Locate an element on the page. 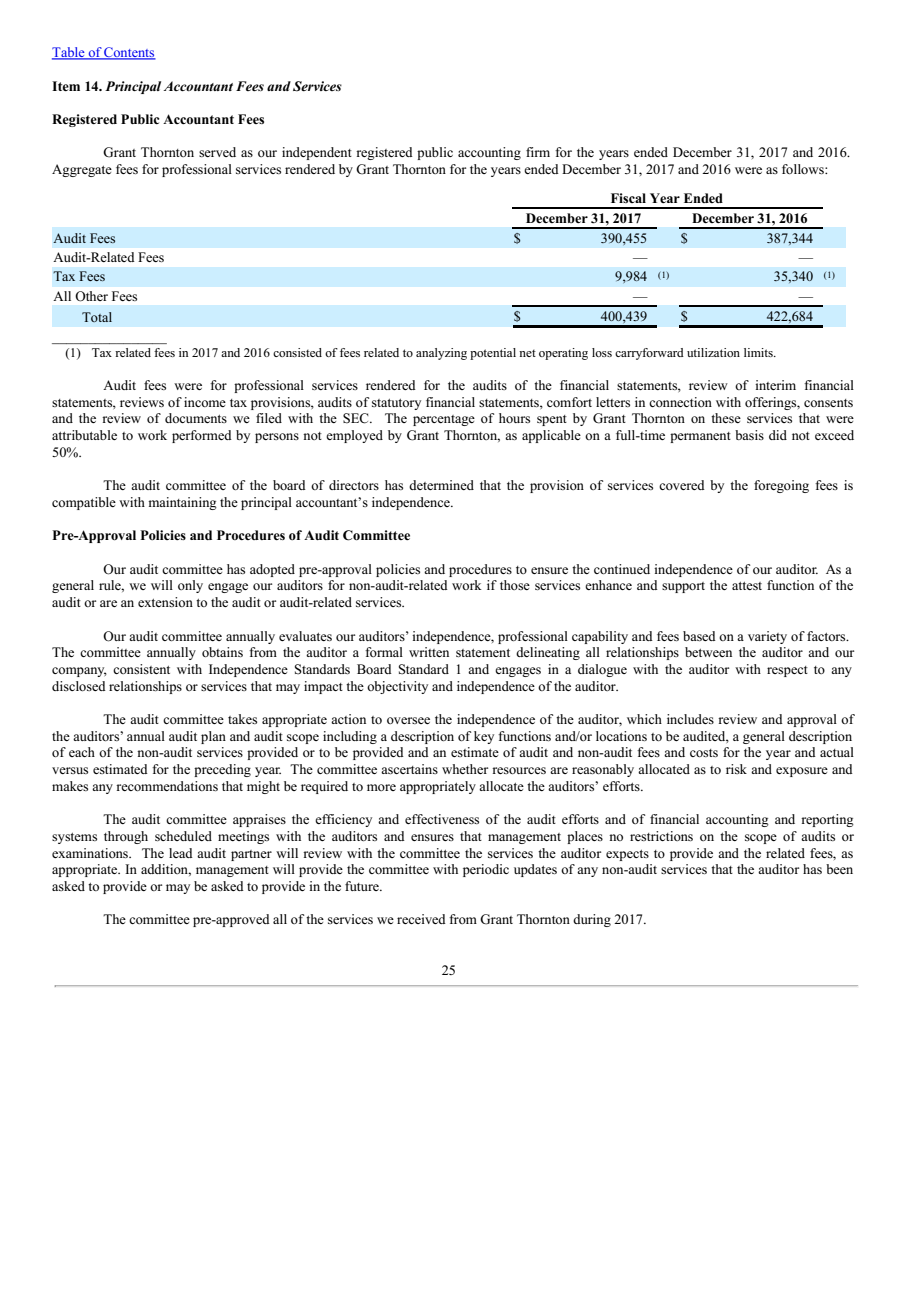 This document has width=924, height=1308. foregoing is located at coordinates (781, 486).
